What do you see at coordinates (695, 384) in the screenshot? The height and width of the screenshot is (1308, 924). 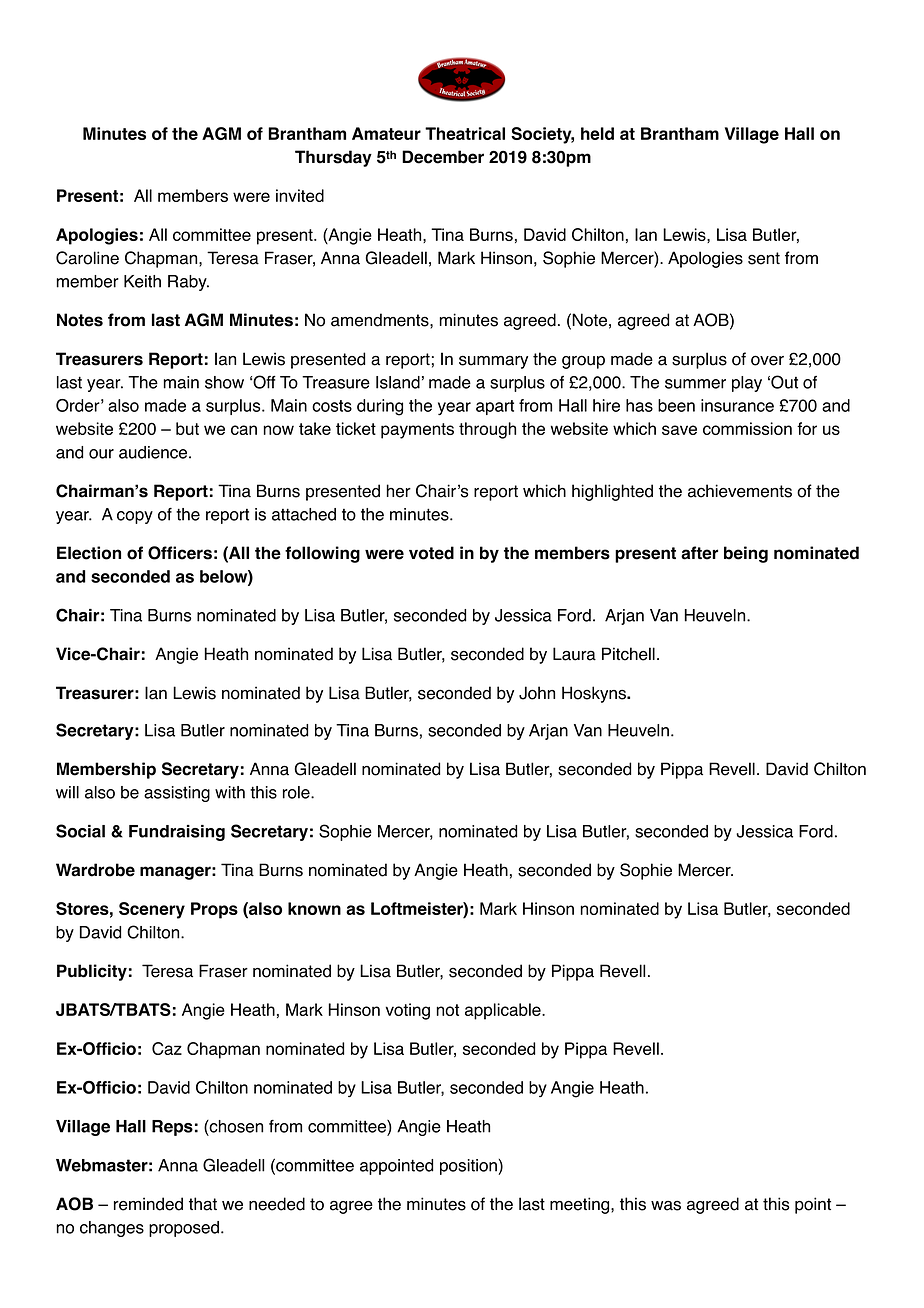 I see `summer` at bounding box center [695, 384].
